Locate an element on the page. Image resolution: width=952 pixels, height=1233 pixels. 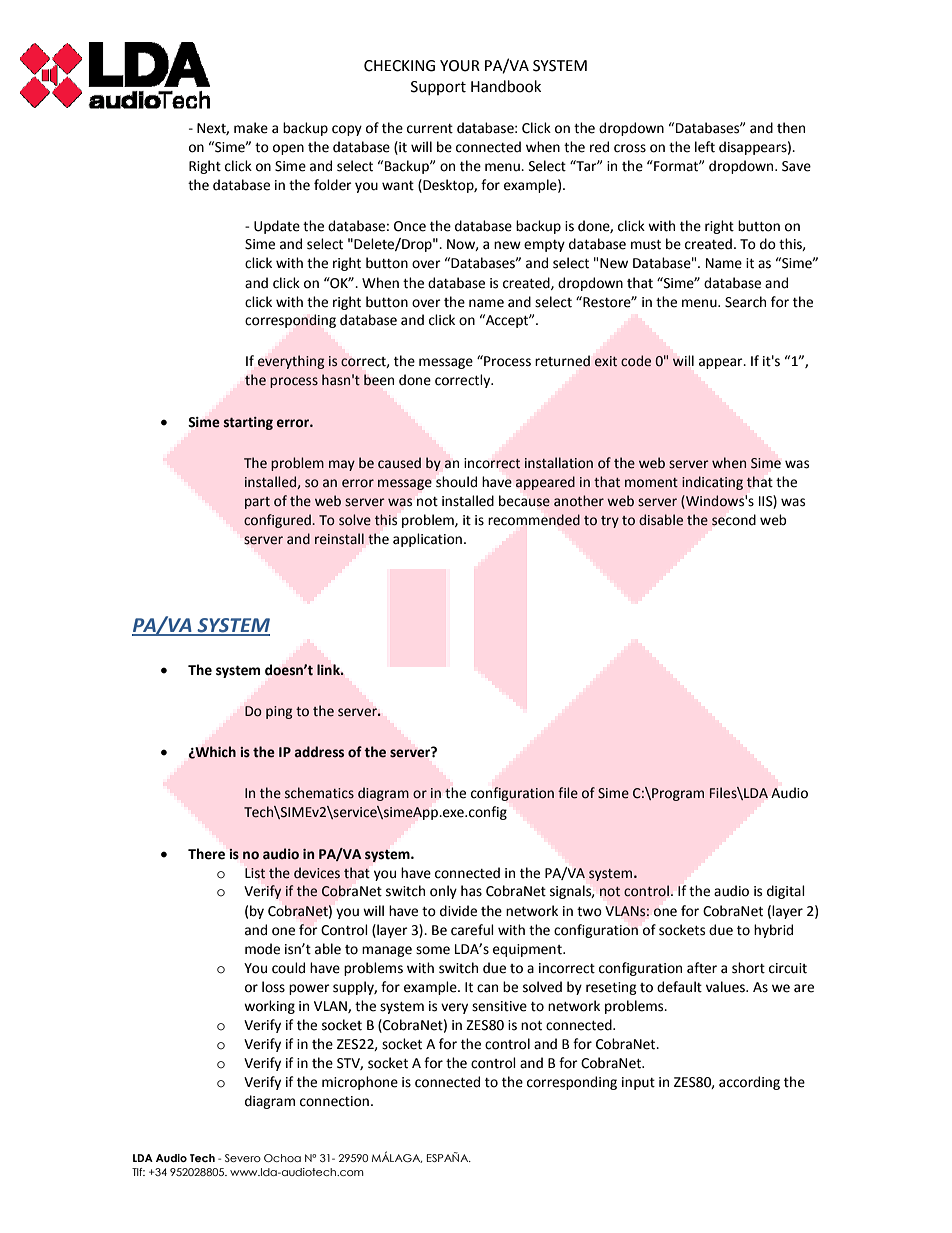
digital is located at coordinates (786, 892).
